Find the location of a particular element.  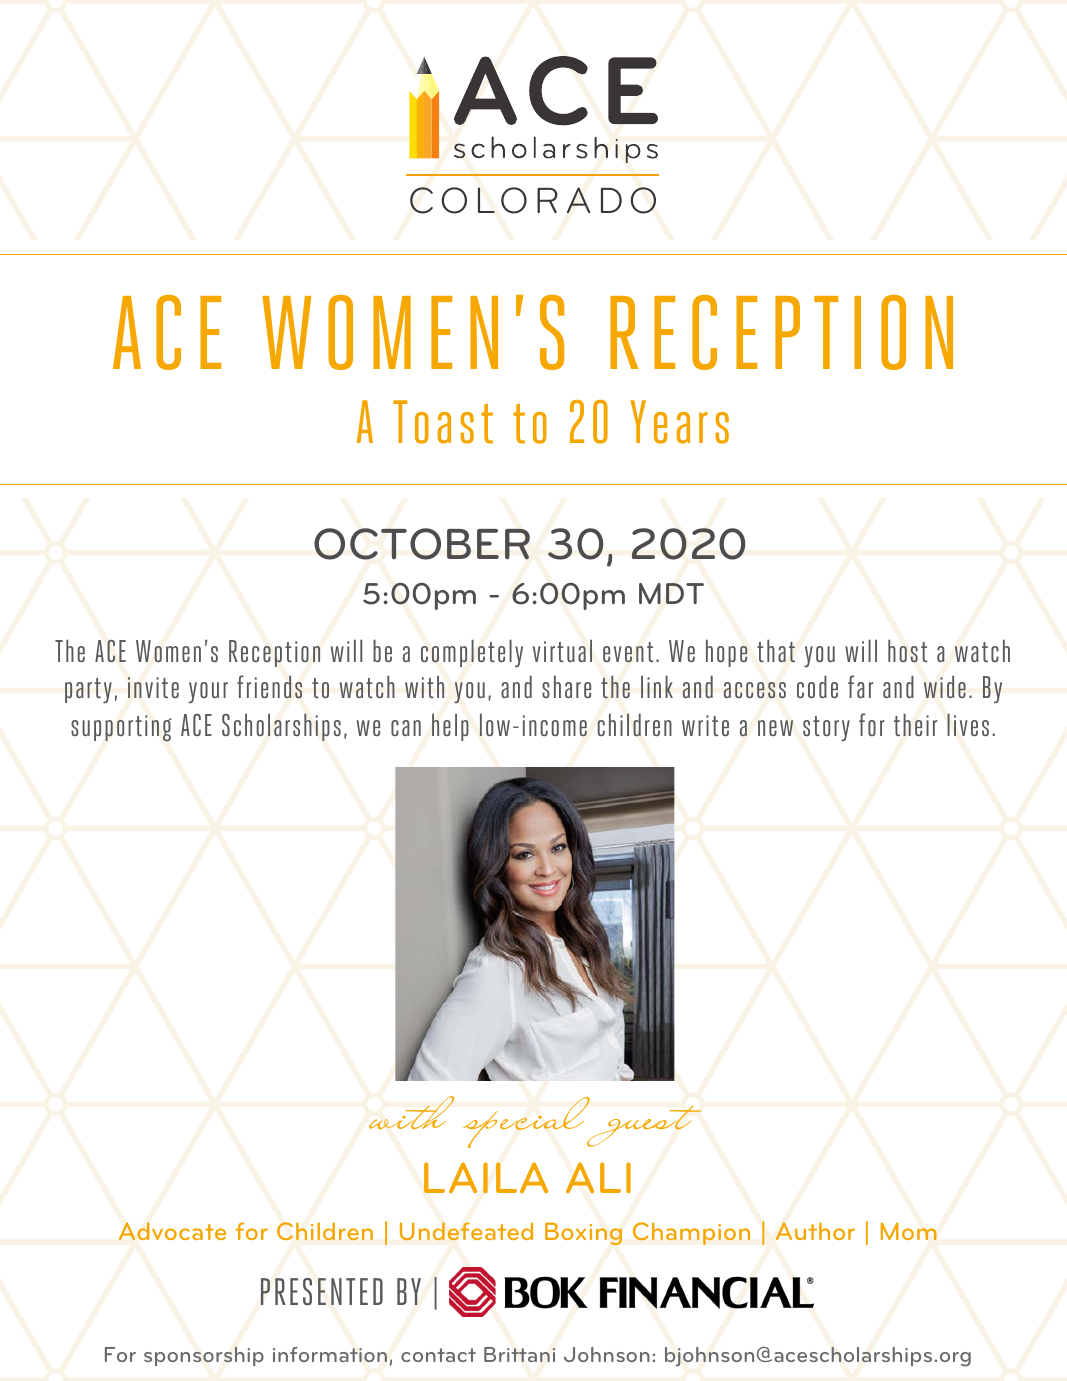

Toast is located at coordinates (443, 422).
